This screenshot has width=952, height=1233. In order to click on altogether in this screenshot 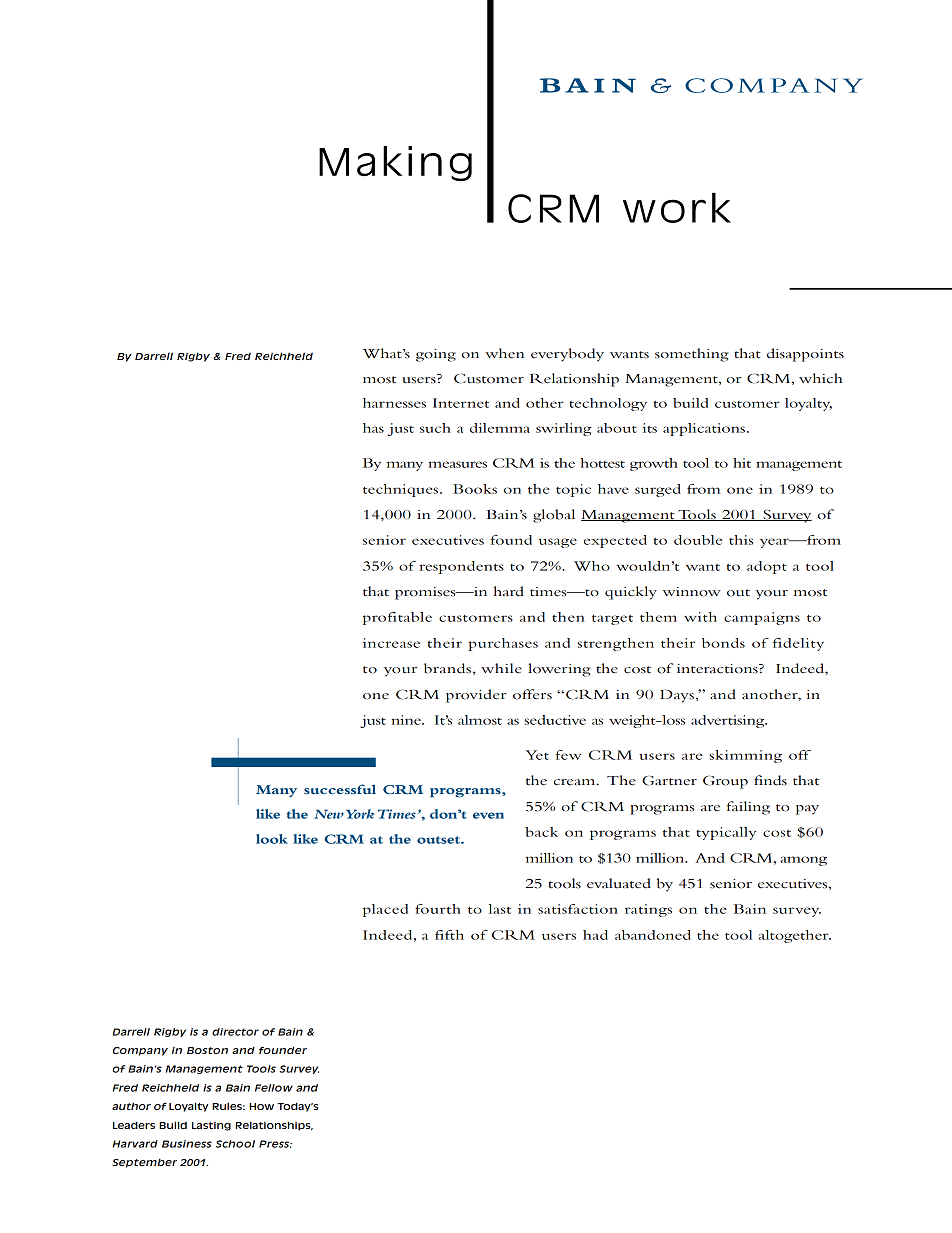, I will do `click(795, 936)`.
